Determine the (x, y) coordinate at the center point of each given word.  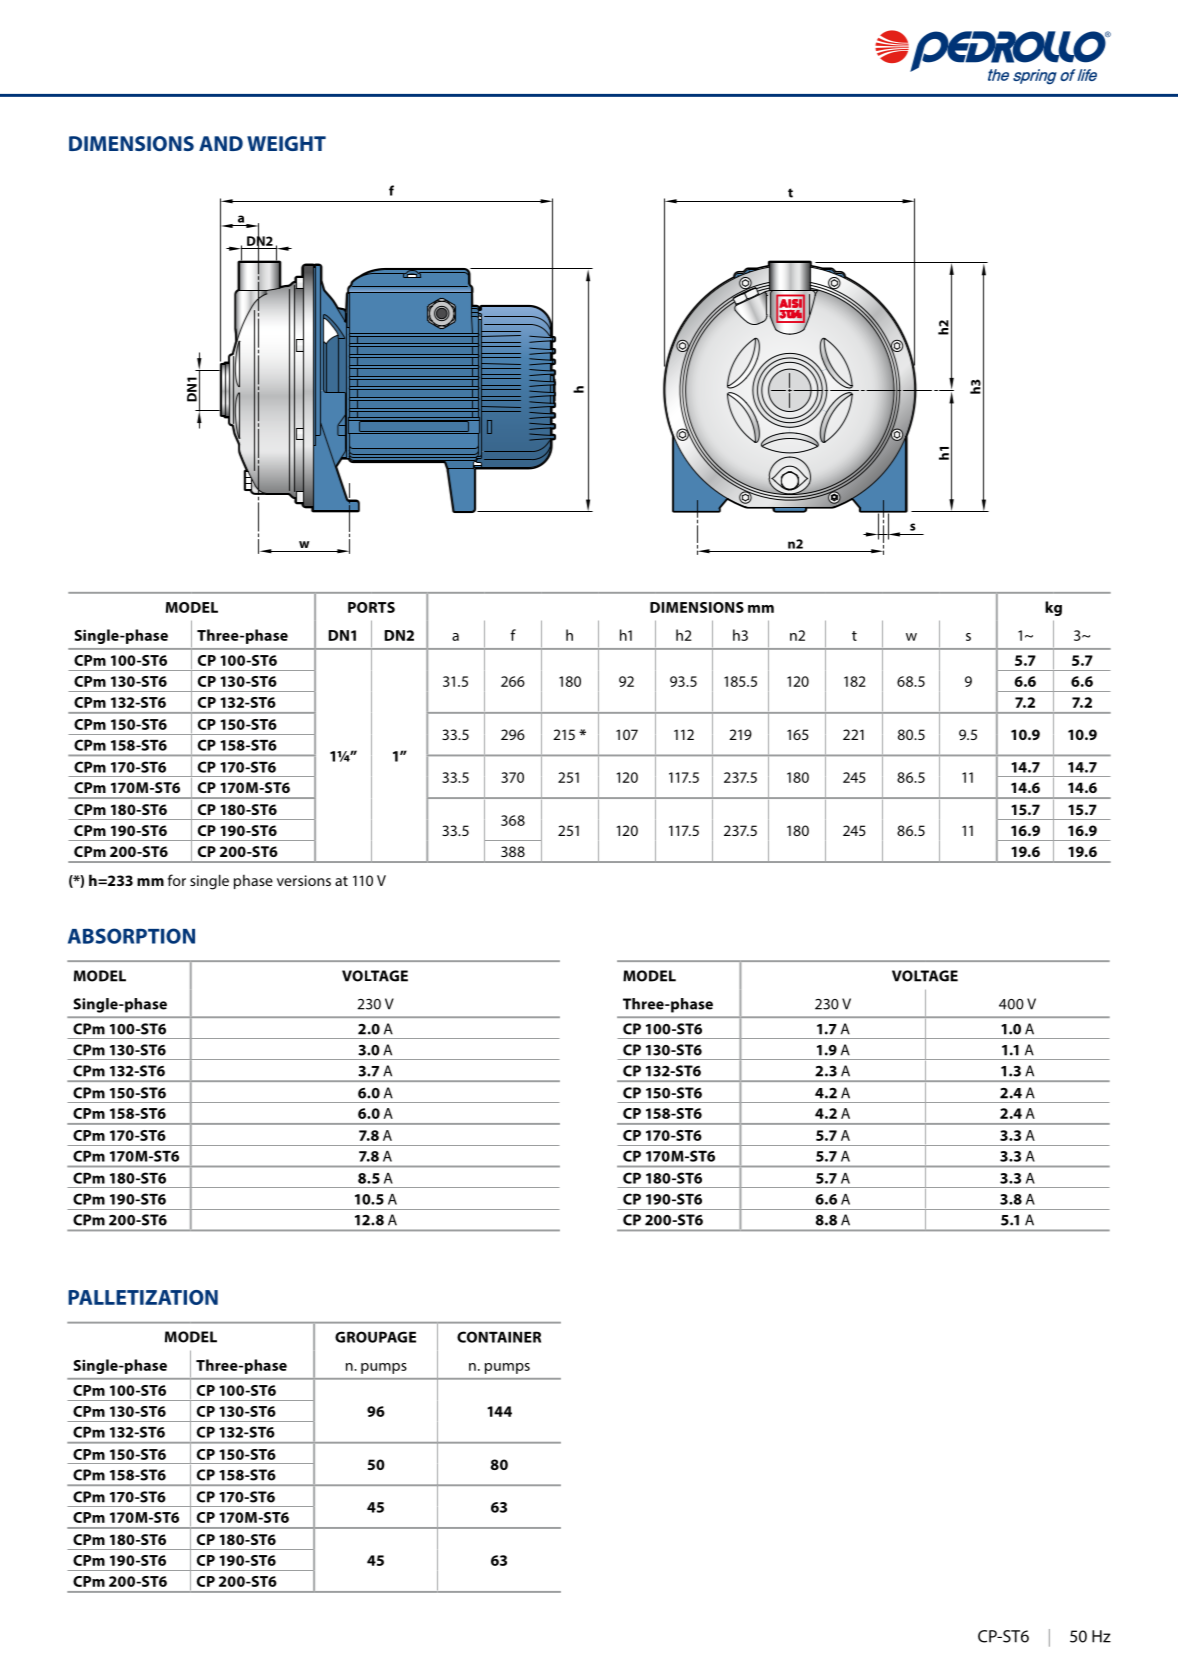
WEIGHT (286, 143)
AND (221, 143)
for (177, 880)
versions (304, 880)
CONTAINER (499, 1337)
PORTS (371, 607)
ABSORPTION (131, 936)
